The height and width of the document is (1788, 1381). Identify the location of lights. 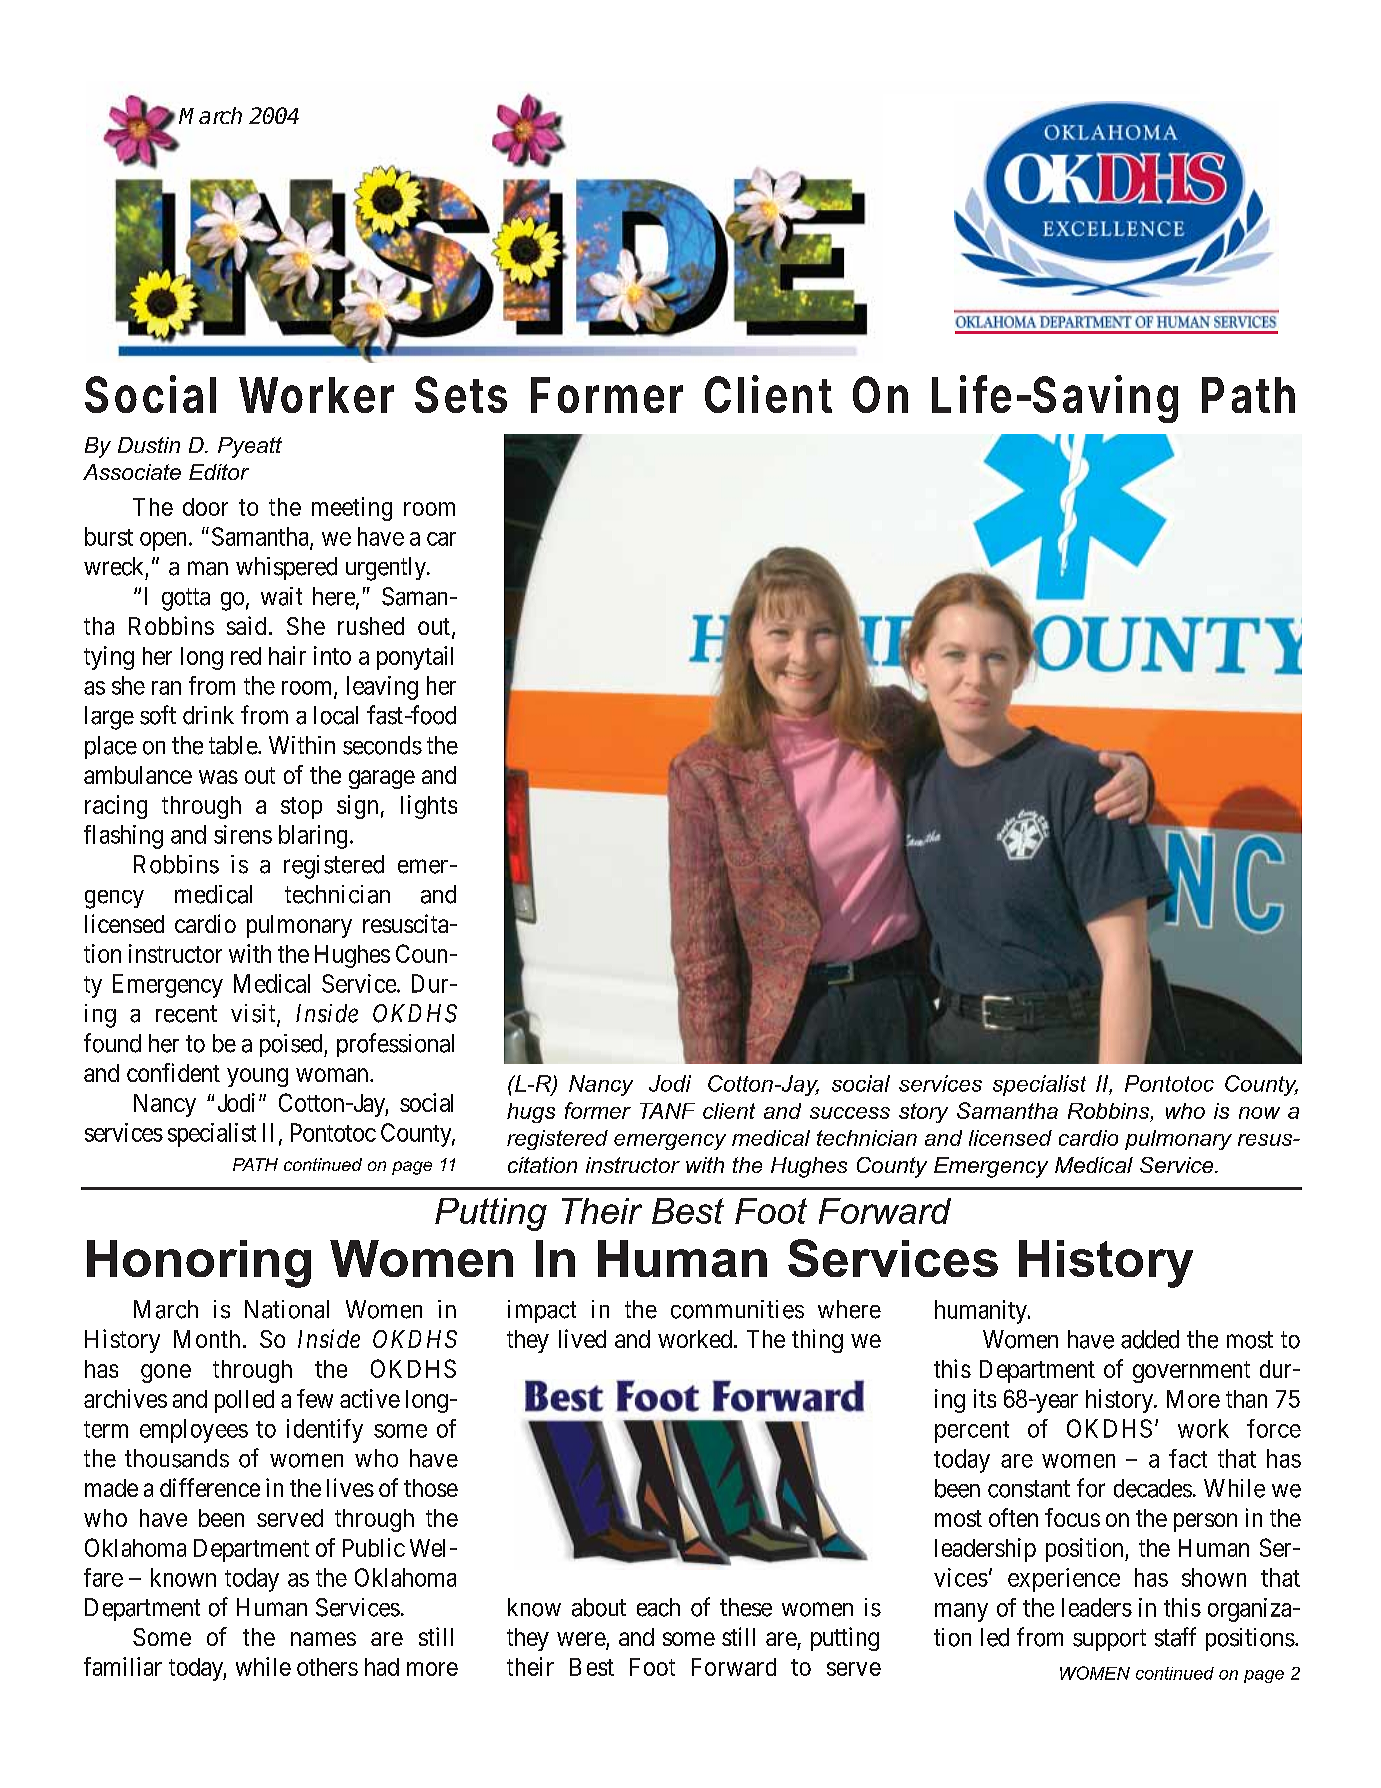
(429, 807).
